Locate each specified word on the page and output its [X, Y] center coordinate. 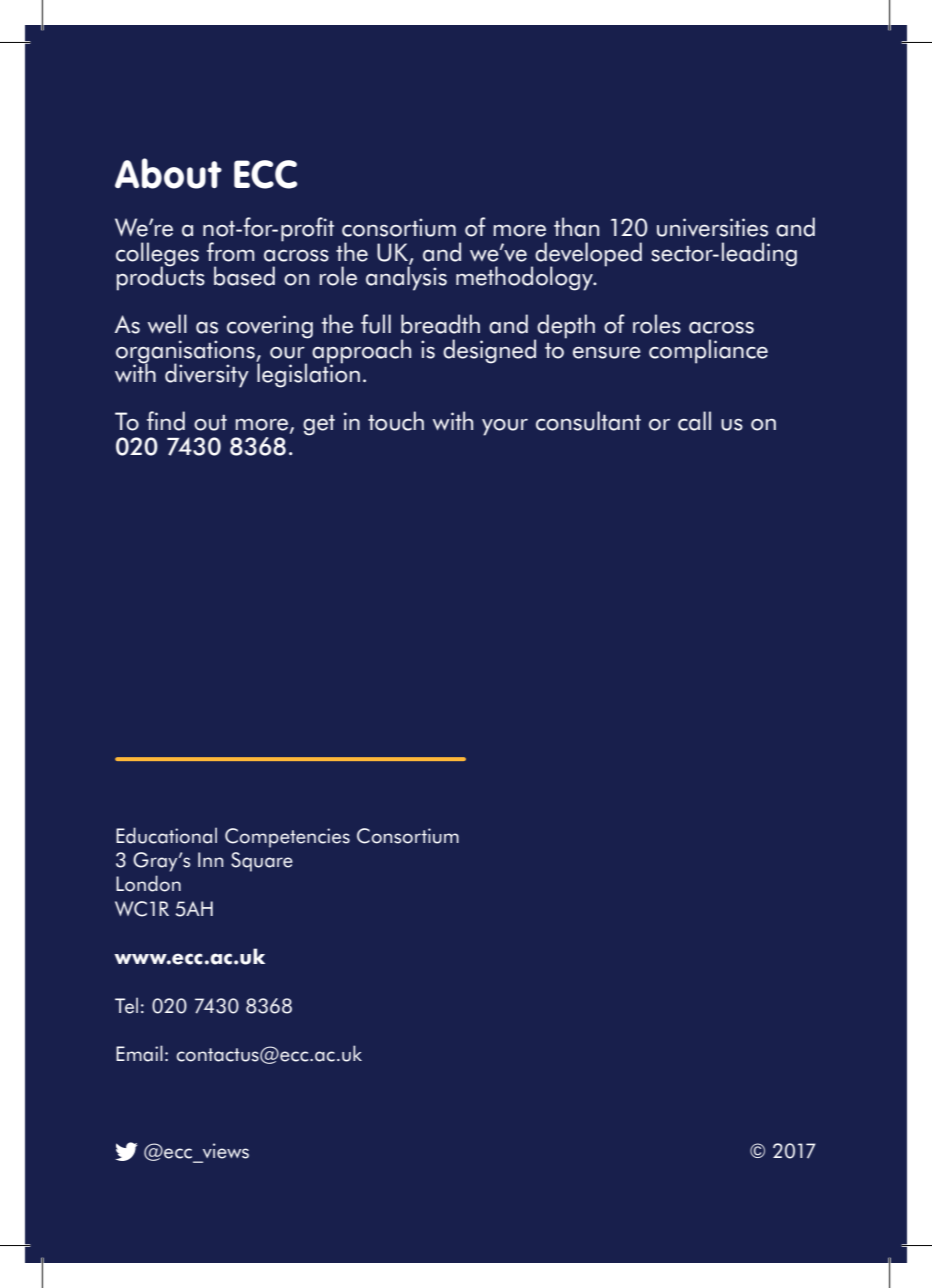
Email [139, 1053]
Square [262, 862]
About [168, 173]
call [694, 421]
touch [396, 421]
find [166, 421]
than [576, 227]
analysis [406, 277]
